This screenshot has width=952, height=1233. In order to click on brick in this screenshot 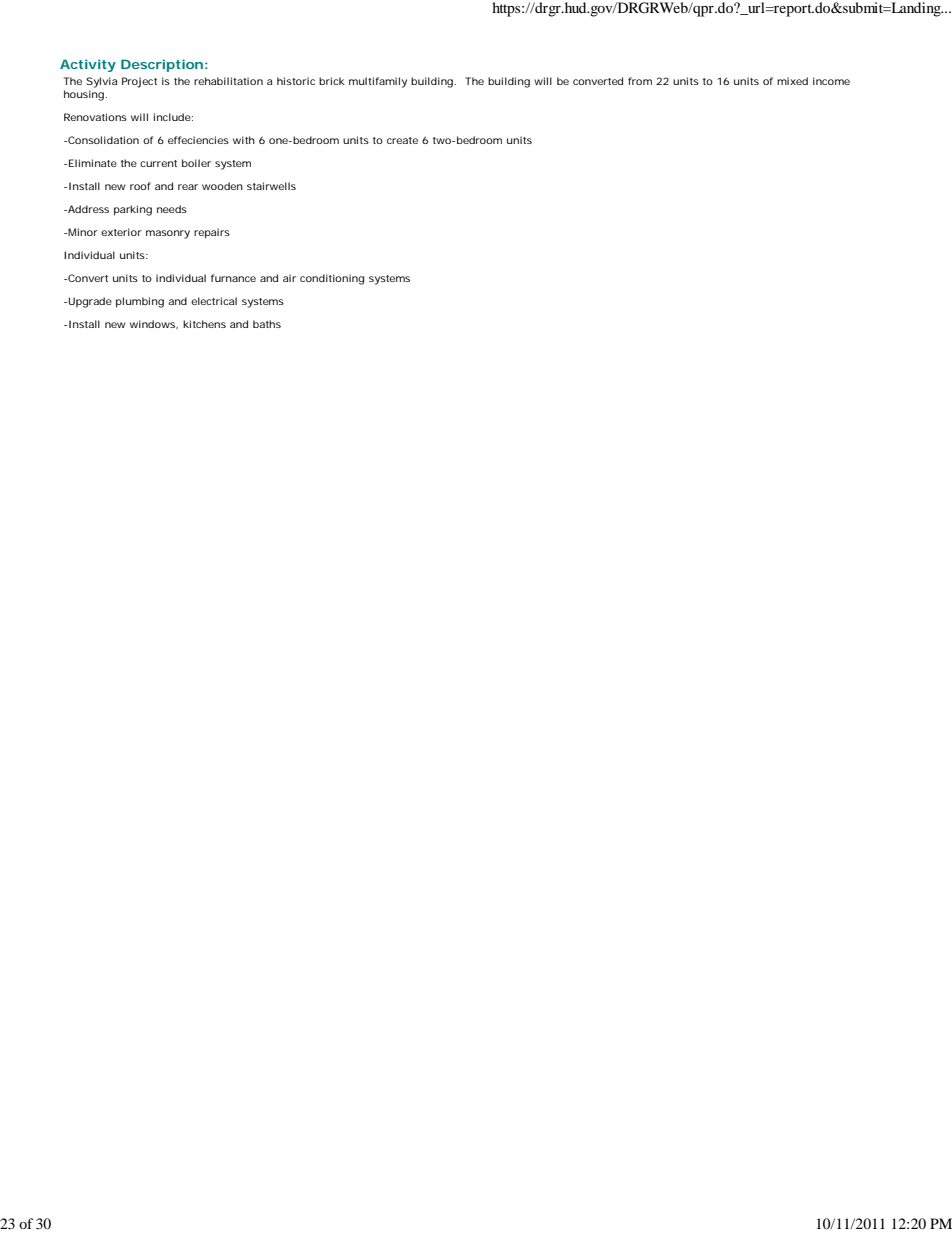, I will do `click(332, 81)`.
